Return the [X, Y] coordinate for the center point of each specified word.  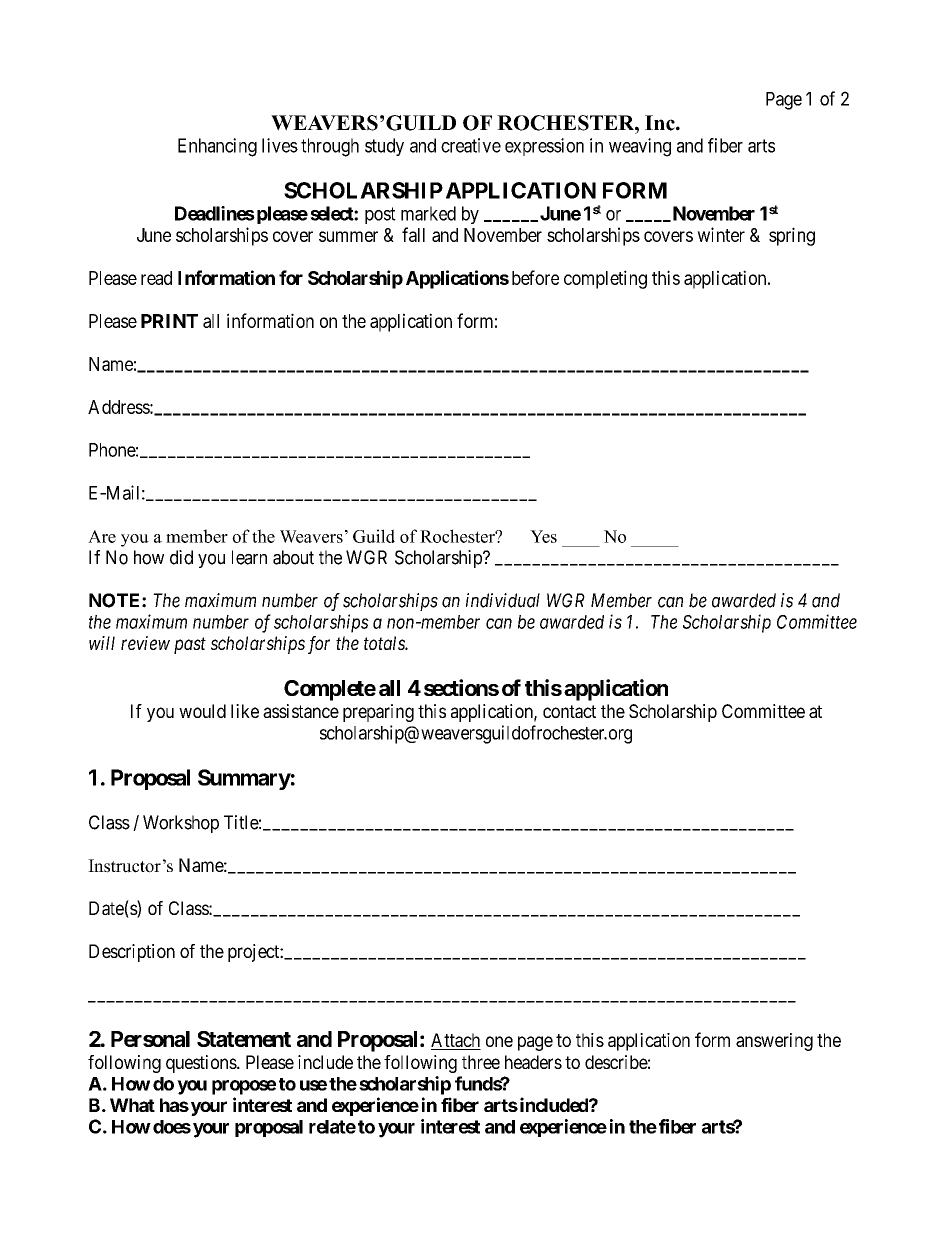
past [190, 645]
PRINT [169, 321]
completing [605, 279]
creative [471, 145]
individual [503, 600]
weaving [640, 147]
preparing [378, 713]
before [535, 277]
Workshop [181, 824]
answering [774, 1042]
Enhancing [217, 147]
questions [202, 1064]
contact [569, 711]
